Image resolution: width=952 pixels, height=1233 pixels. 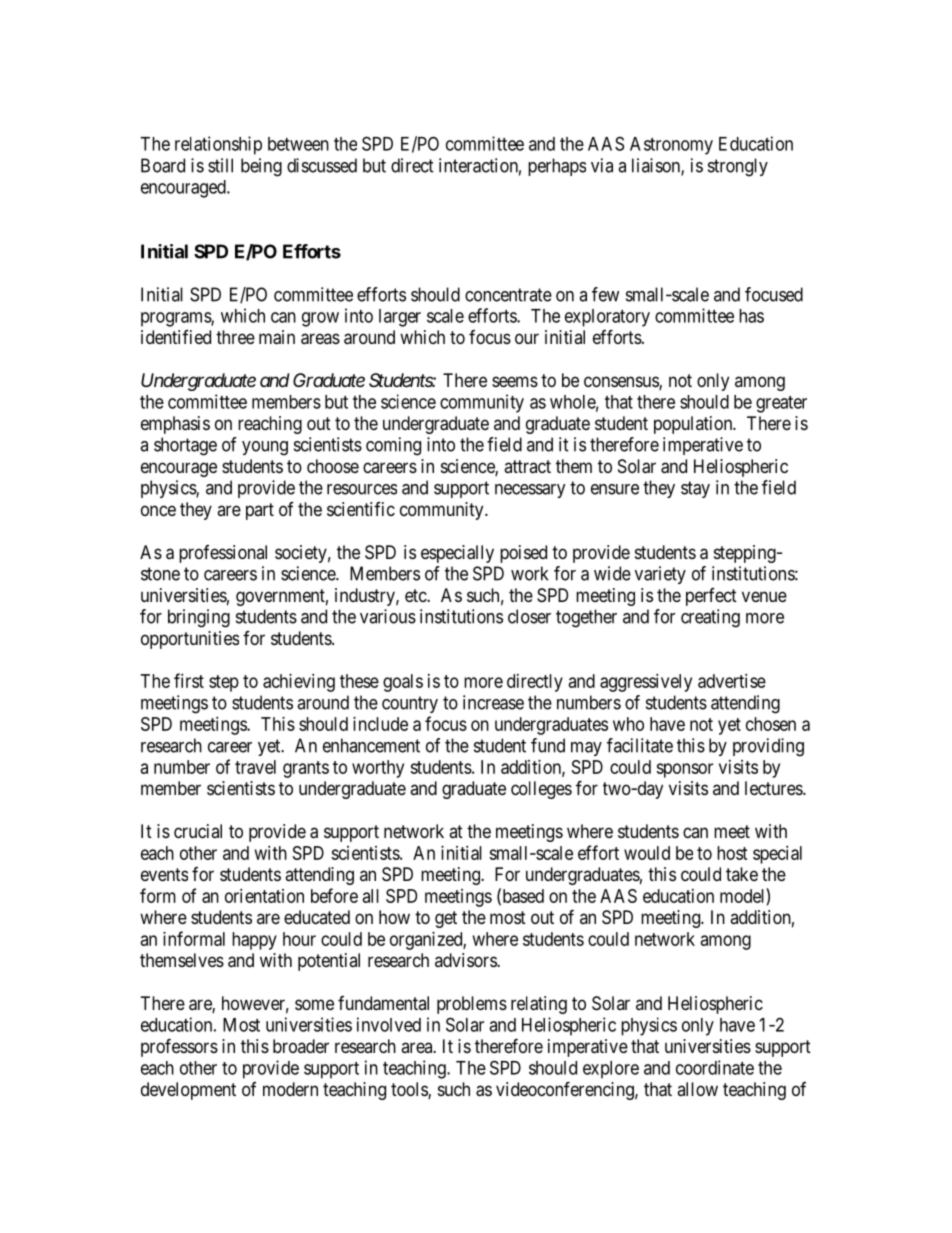 I want to click on perhaps, so click(x=557, y=167).
